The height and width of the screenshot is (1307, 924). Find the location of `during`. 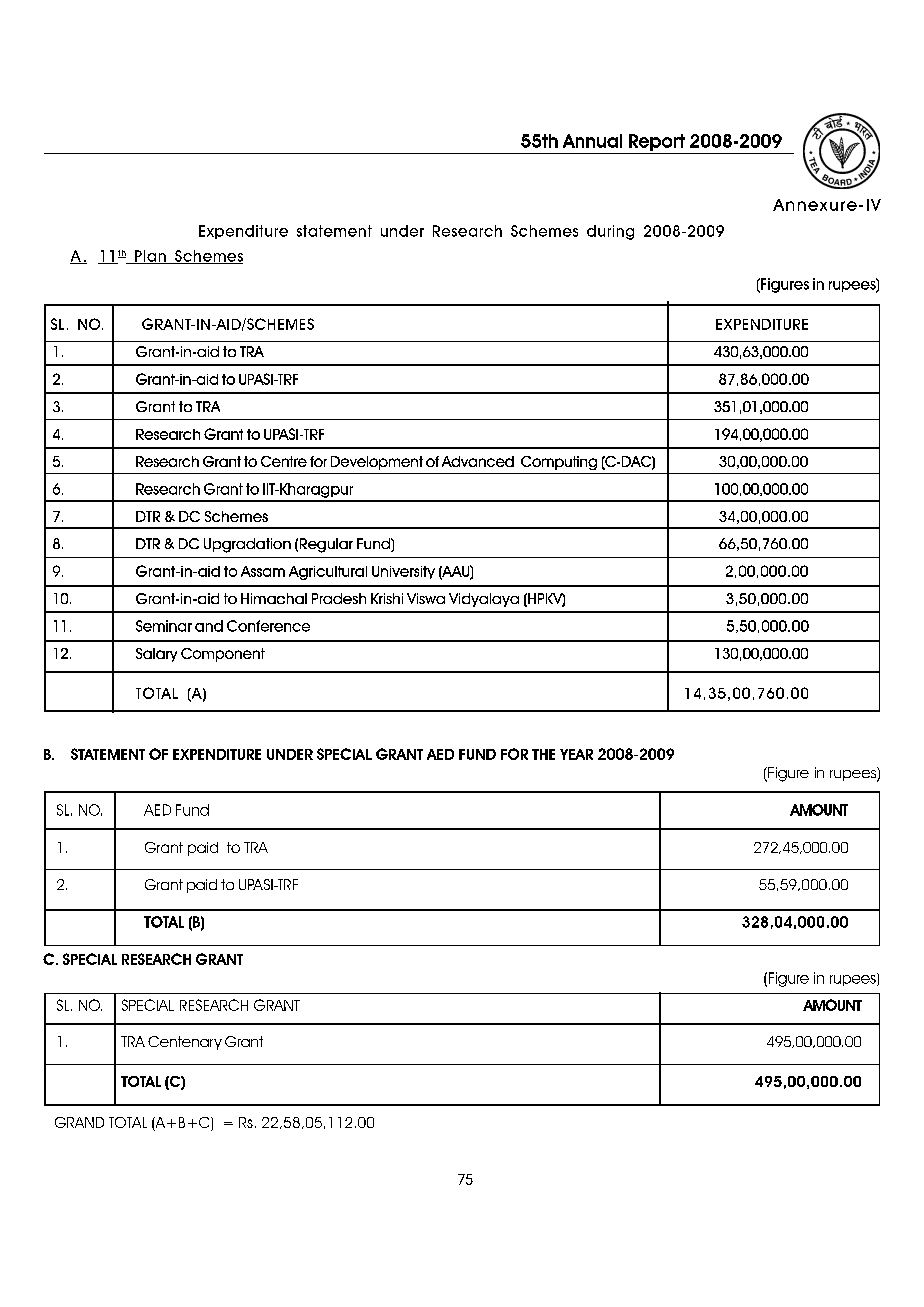

during is located at coordinates (610, 232).
